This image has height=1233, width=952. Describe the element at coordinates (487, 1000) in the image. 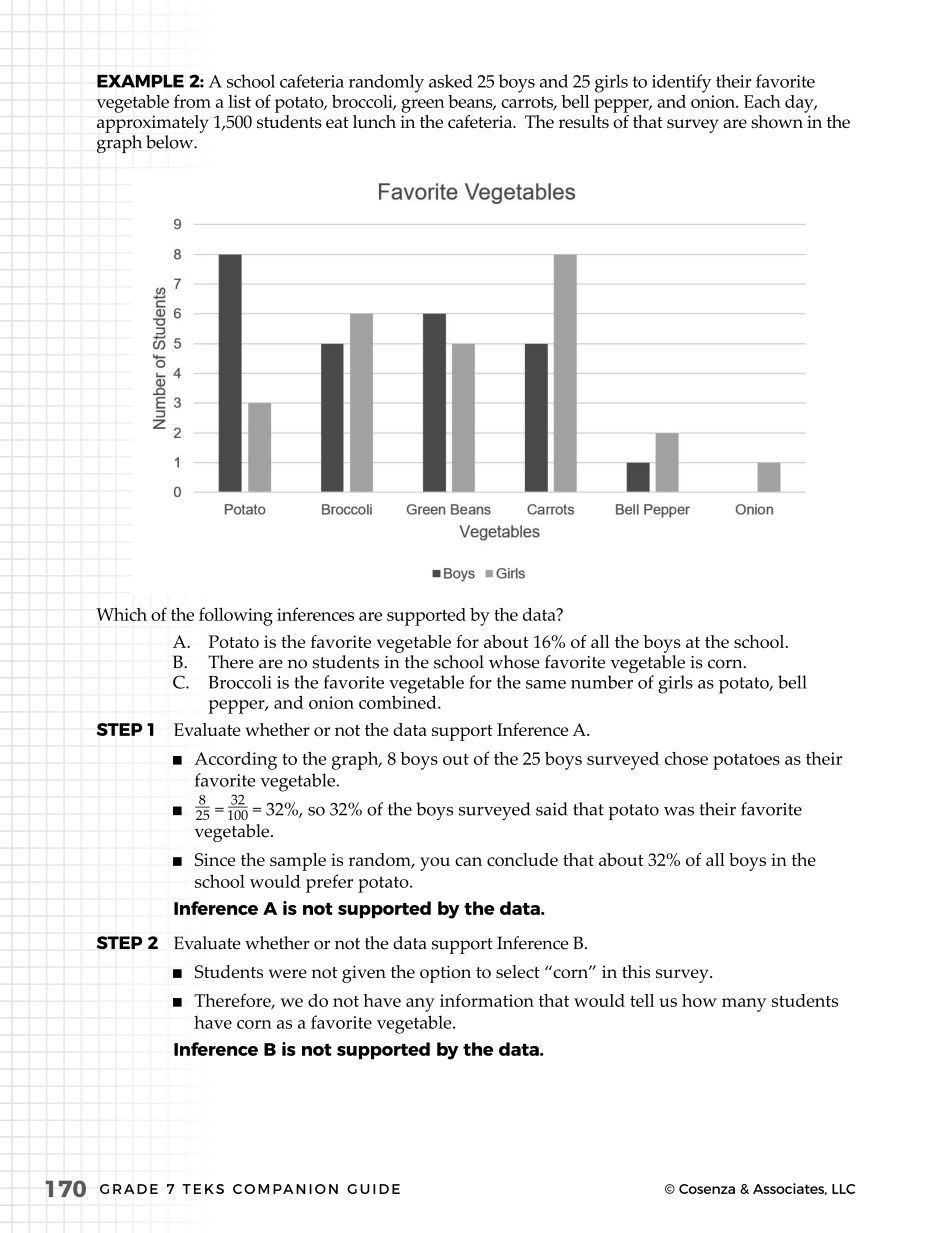

I see `information` at that location.
